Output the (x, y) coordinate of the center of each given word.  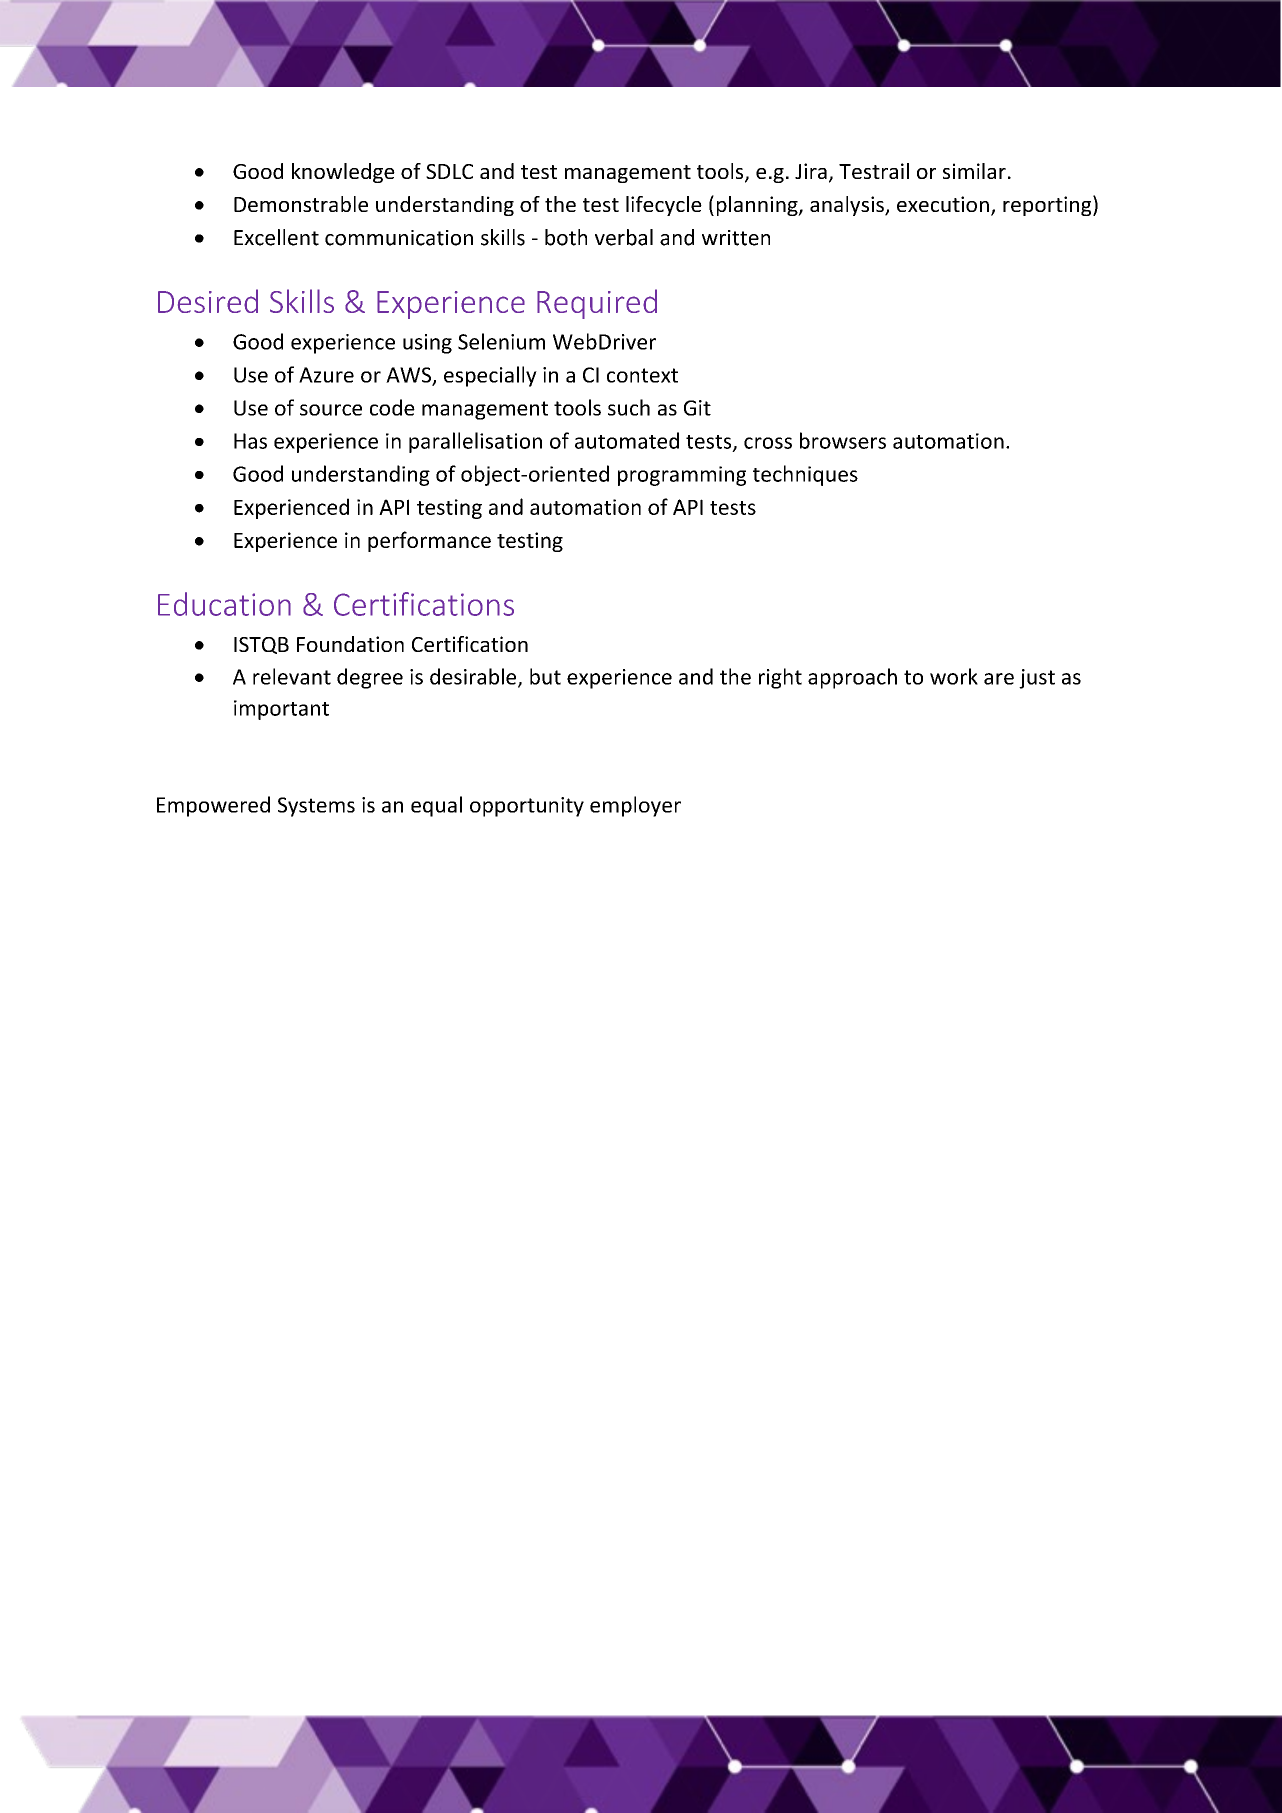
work (954, 676)
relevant (292, 676)
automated (627, 440)
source (331, 410)
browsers (843, 440)
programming (682, 476)
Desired (208, 301)
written (736, 238)
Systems (316, 807)
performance (429, 541)
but (545, 676)
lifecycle (664, 206)
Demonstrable (301, 204)
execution (943, 204)
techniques (805, 475)
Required (597, 304)
